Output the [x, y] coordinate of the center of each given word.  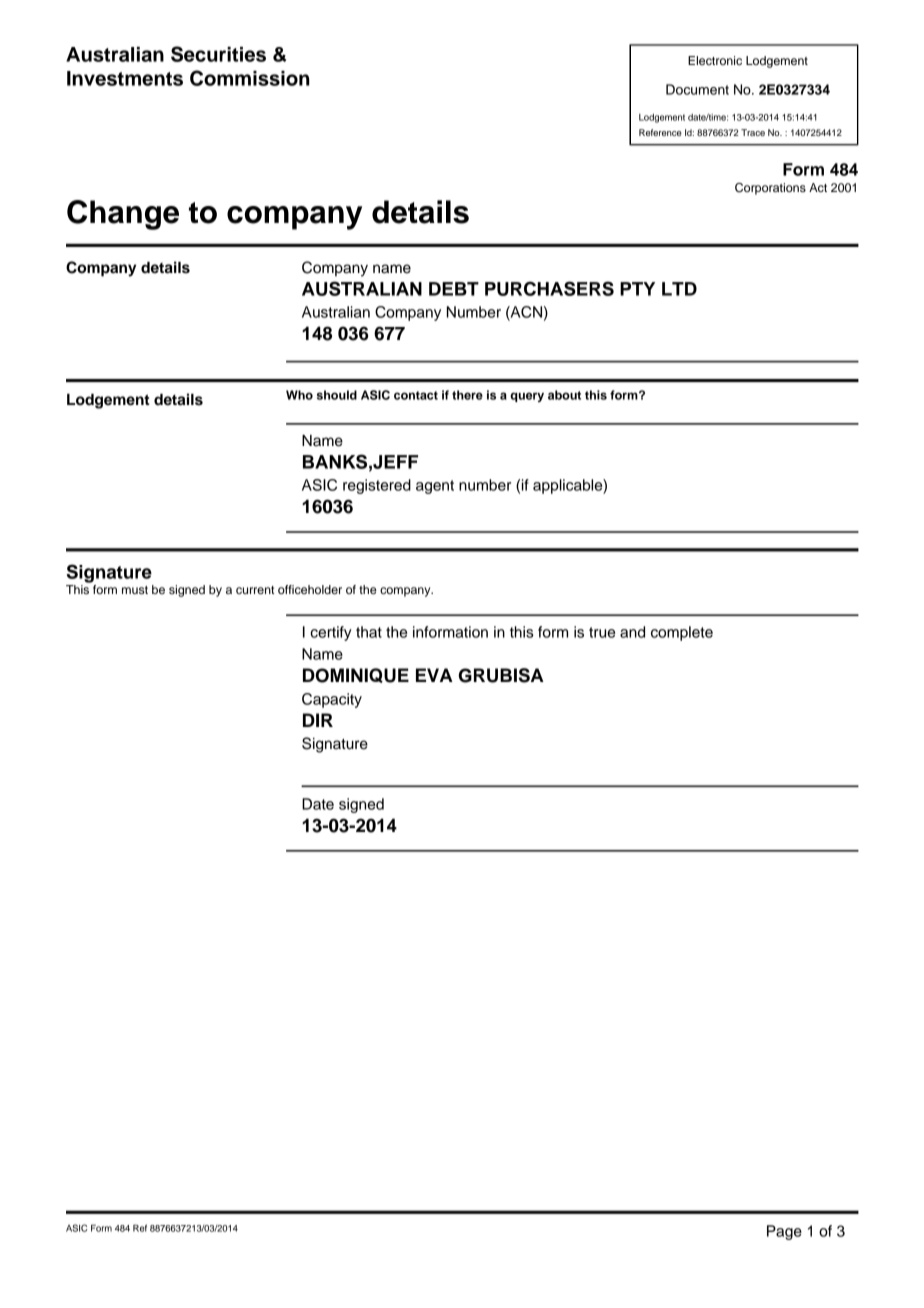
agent [435, 487]
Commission [250, 78]
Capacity [332, 700]
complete [682, 633]
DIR [318, 720]
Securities [218, 54]
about [564, 395]
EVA [434, 675]
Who [299, 395]
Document [697, 89]
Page [784, 1232]
